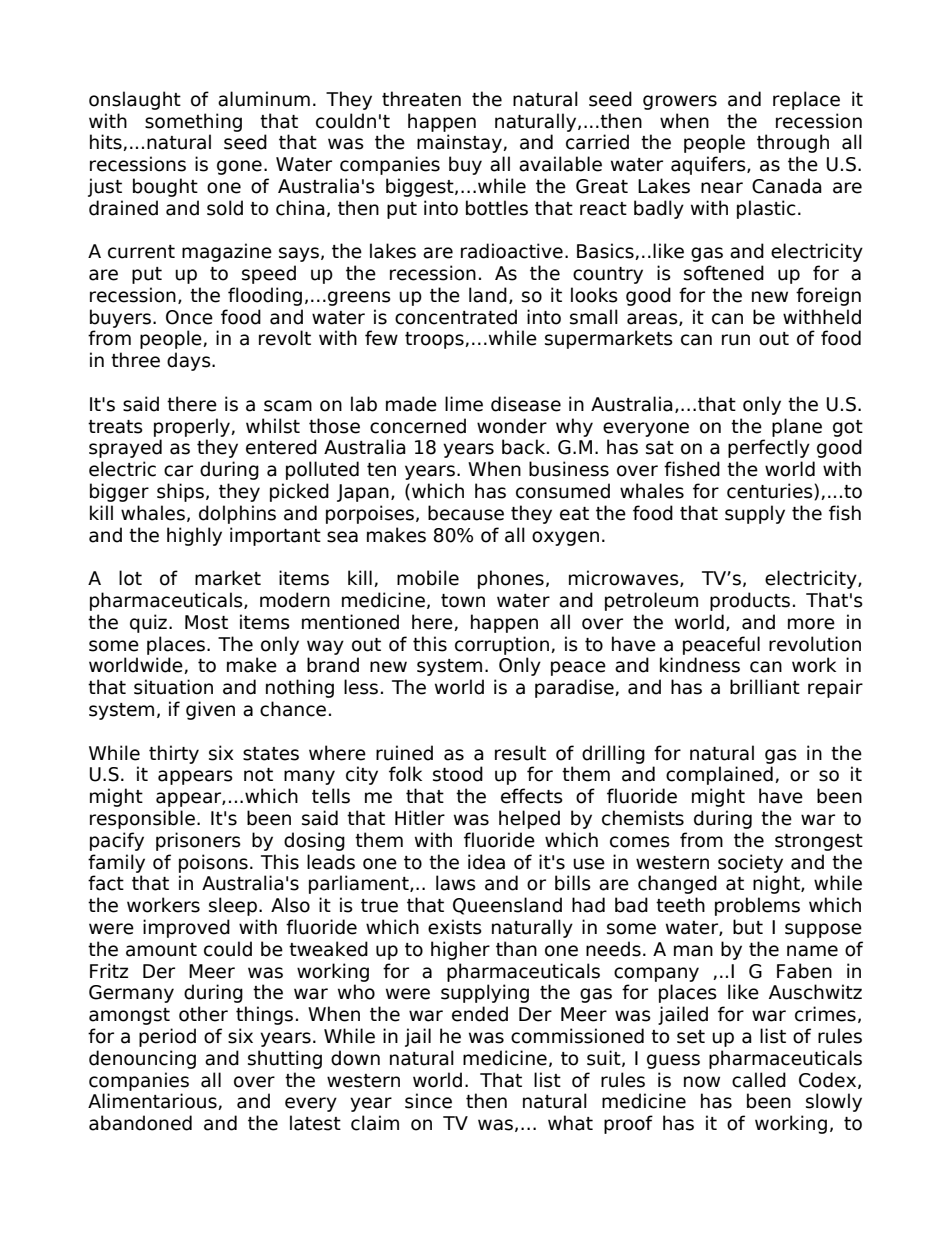 The height and width of the image is (1233, 952). Describe the element at coordinates (769, 448) in the image. I see `perfectly` at that location.
